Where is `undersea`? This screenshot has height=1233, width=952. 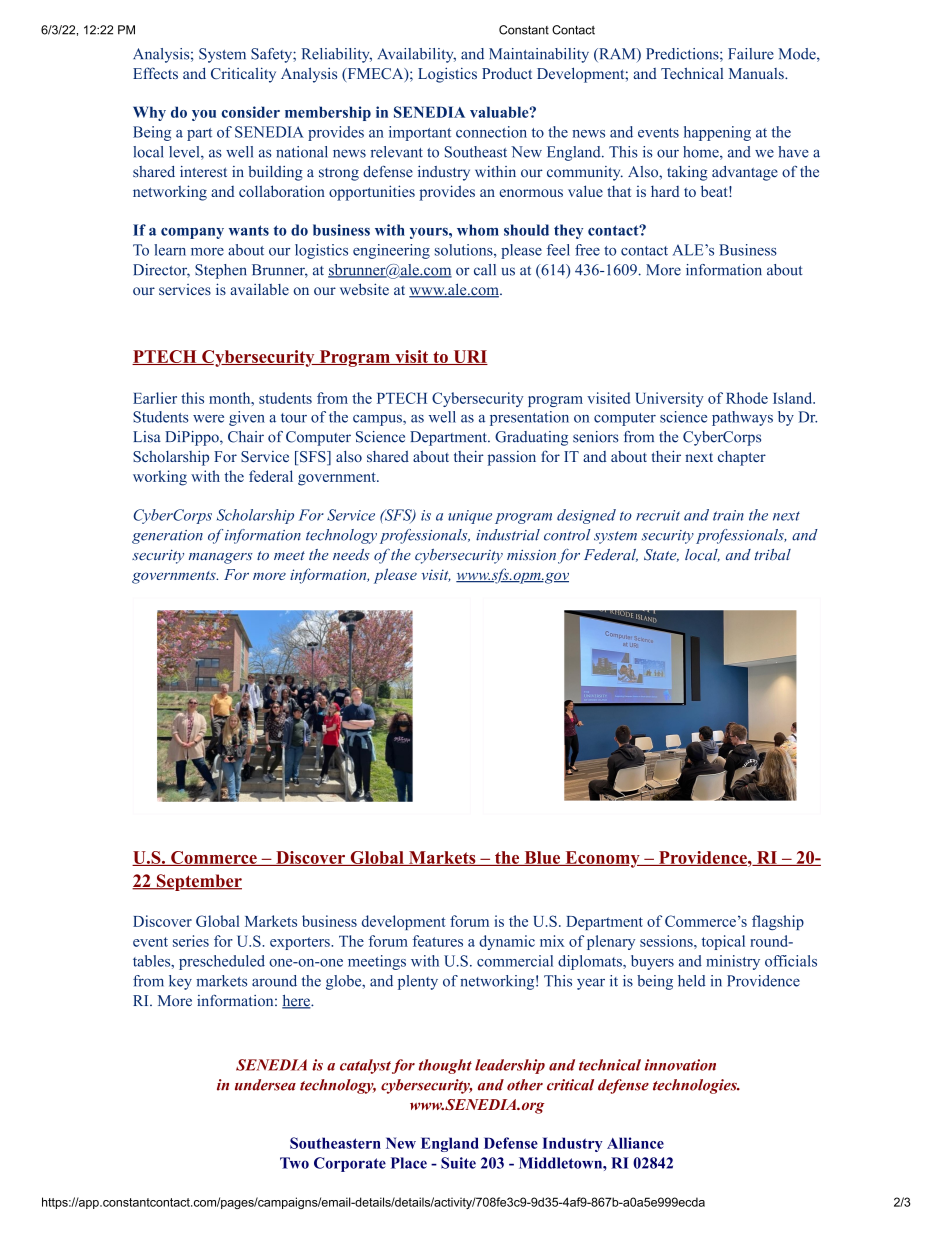
undersea is located at coordinates (265, 1085).
